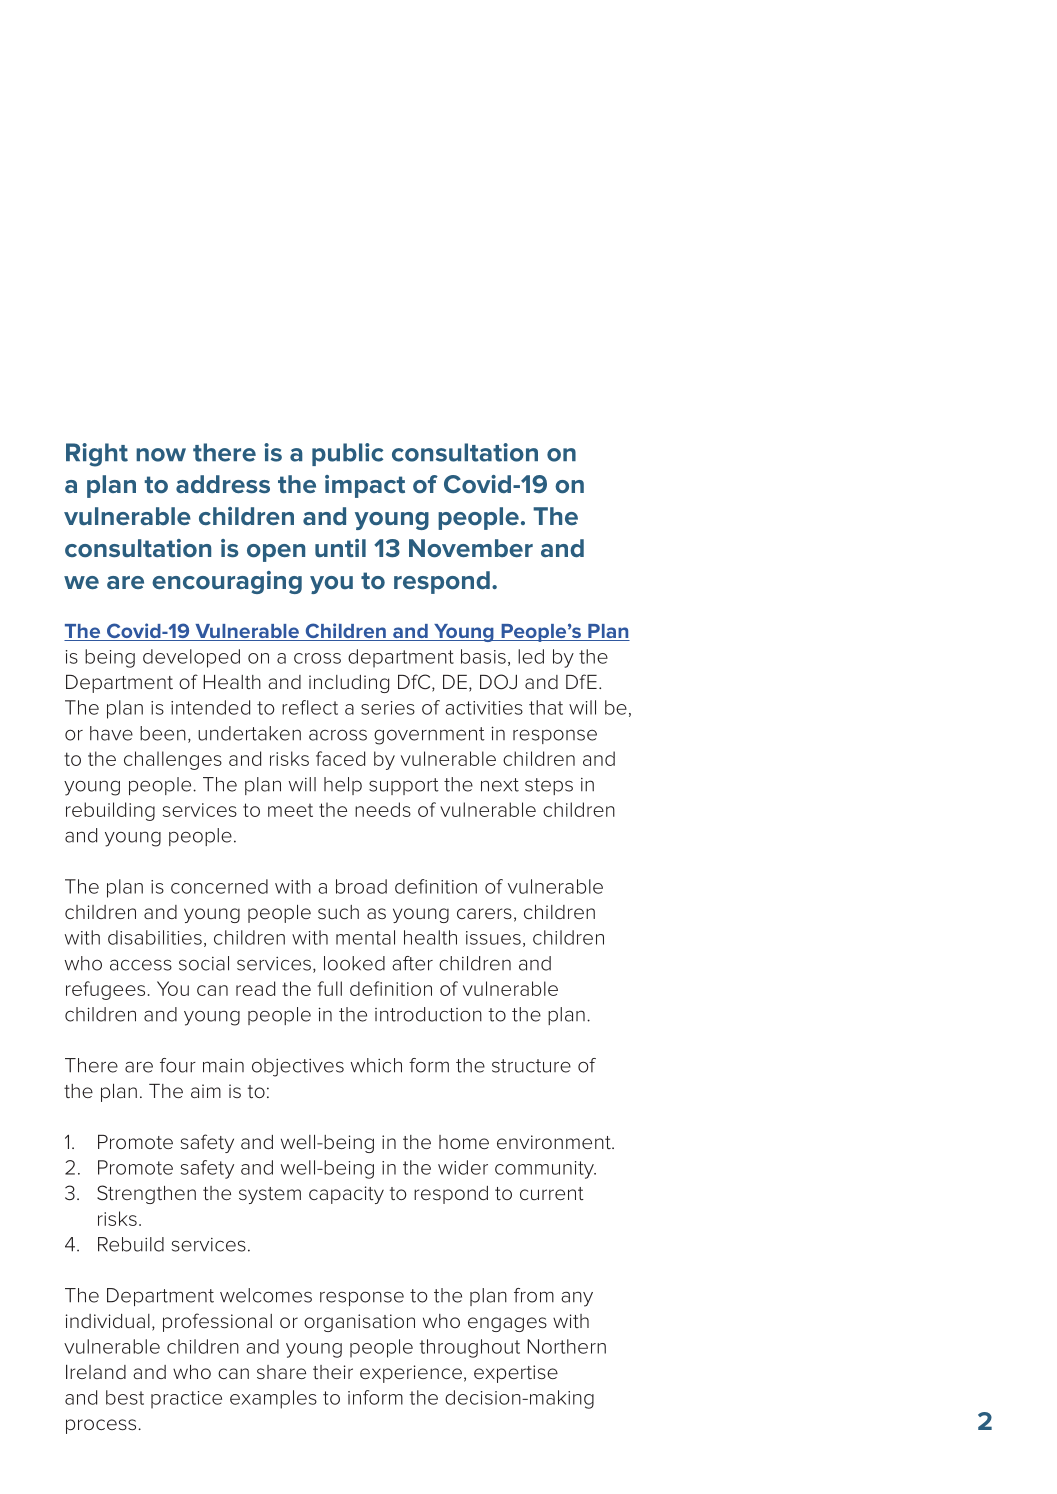 The width and height of the page is (1057, 1494). Describe the element at coordinates (365, 486) in the page. I see `impact` at that location.
